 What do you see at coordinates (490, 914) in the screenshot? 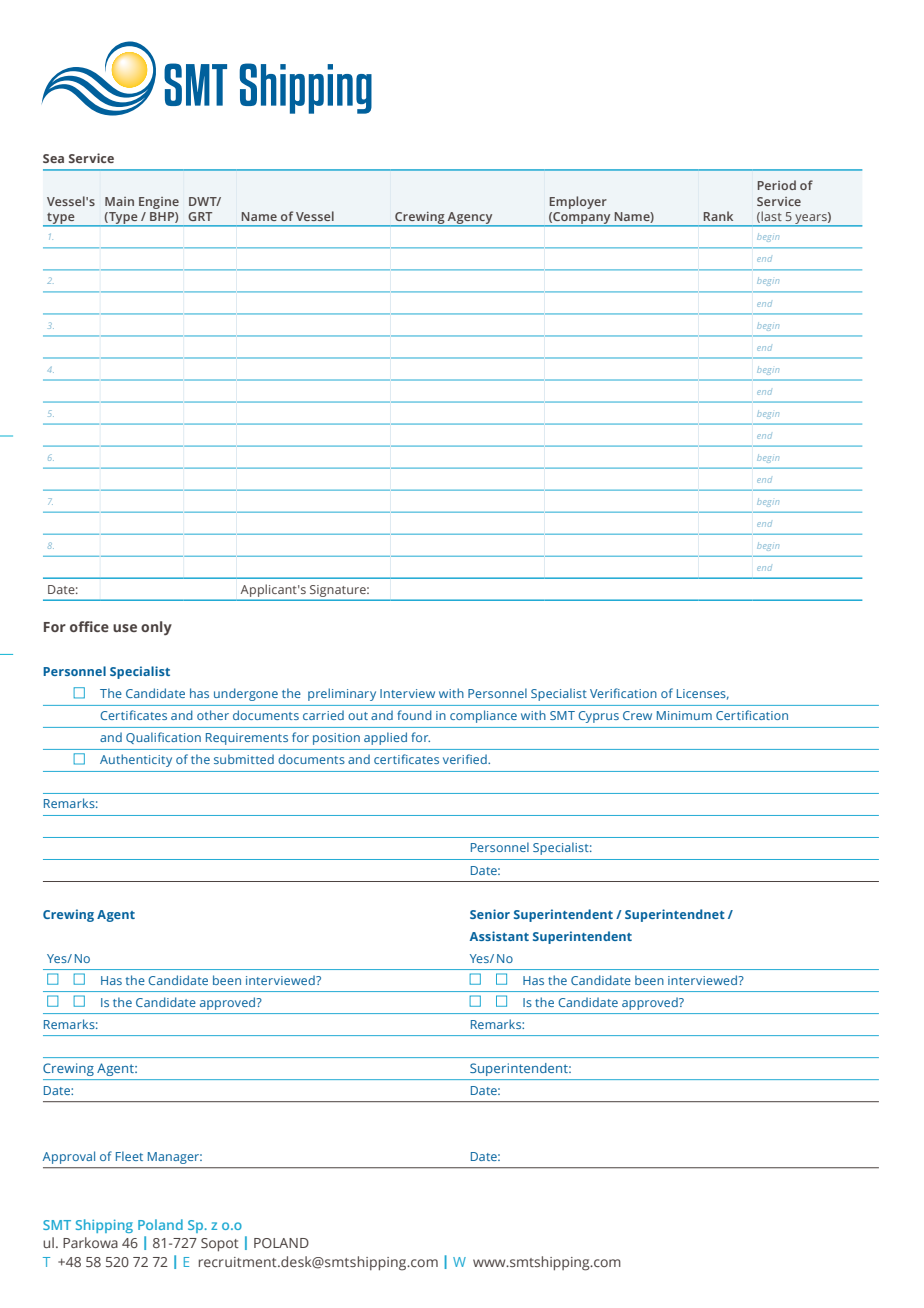
I see `Senior` at bounding box center [490, 914].
